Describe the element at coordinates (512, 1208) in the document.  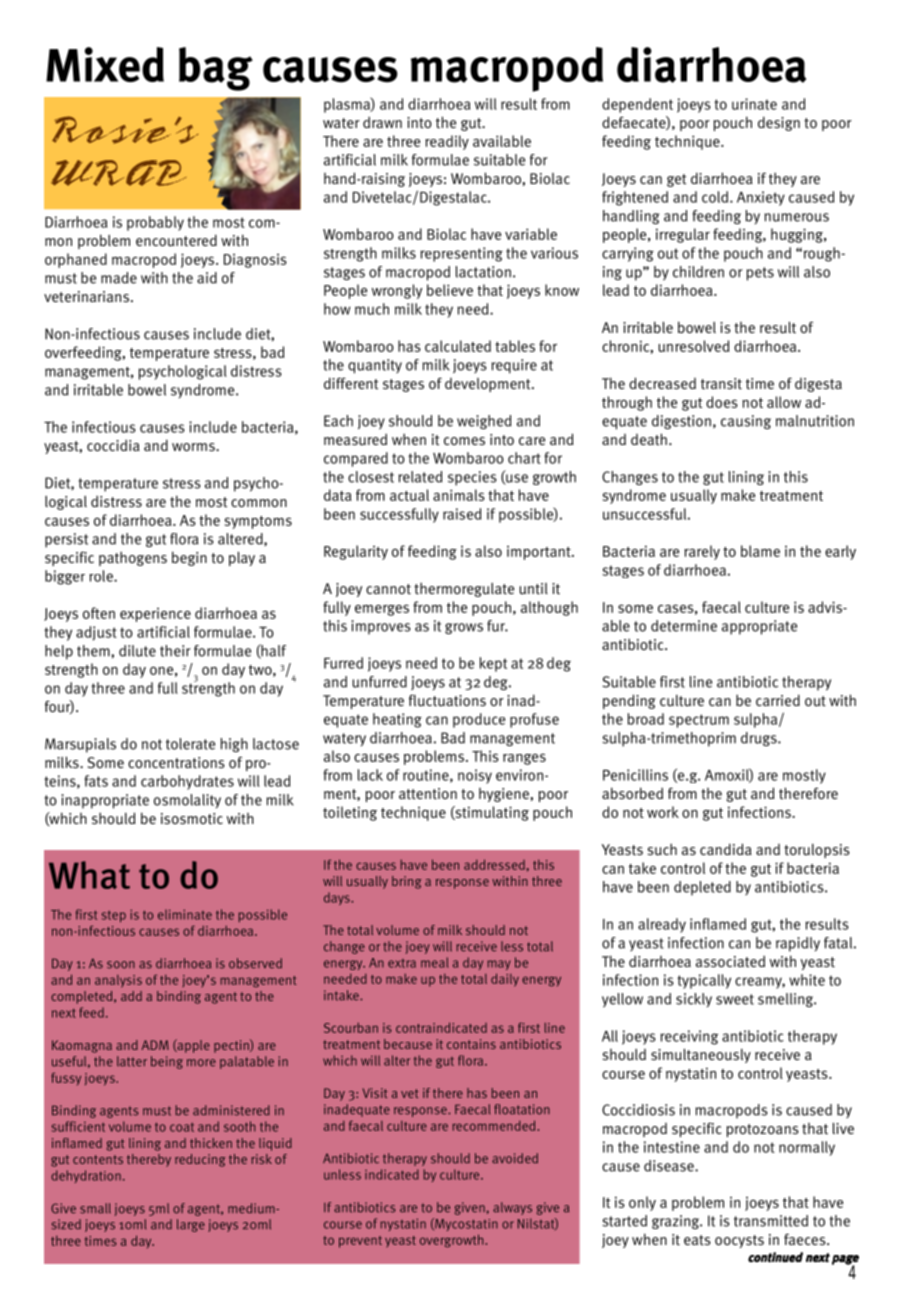
I see `always` at that location.
